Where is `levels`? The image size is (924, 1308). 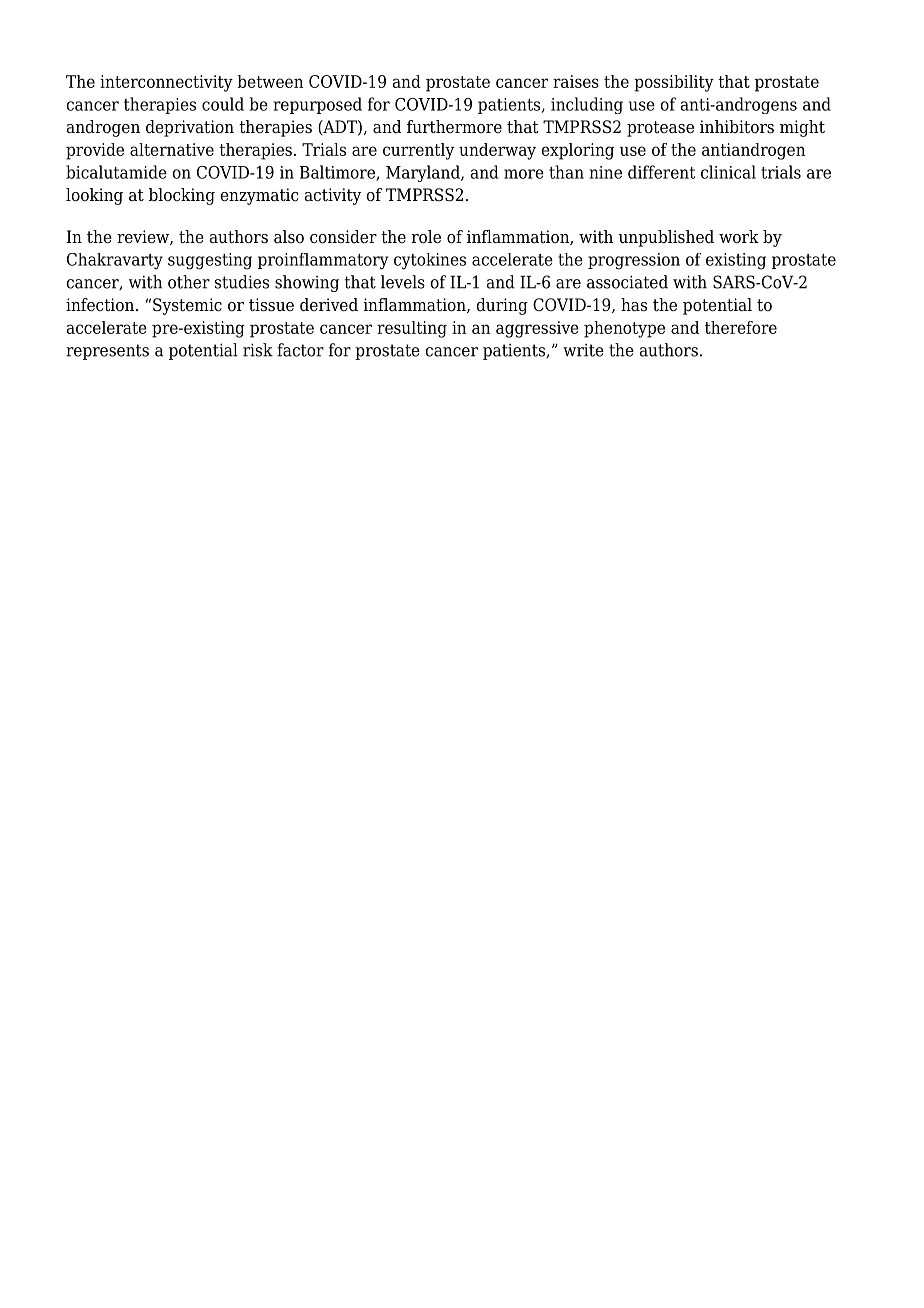 levels is located at coordinates (403, 282).
